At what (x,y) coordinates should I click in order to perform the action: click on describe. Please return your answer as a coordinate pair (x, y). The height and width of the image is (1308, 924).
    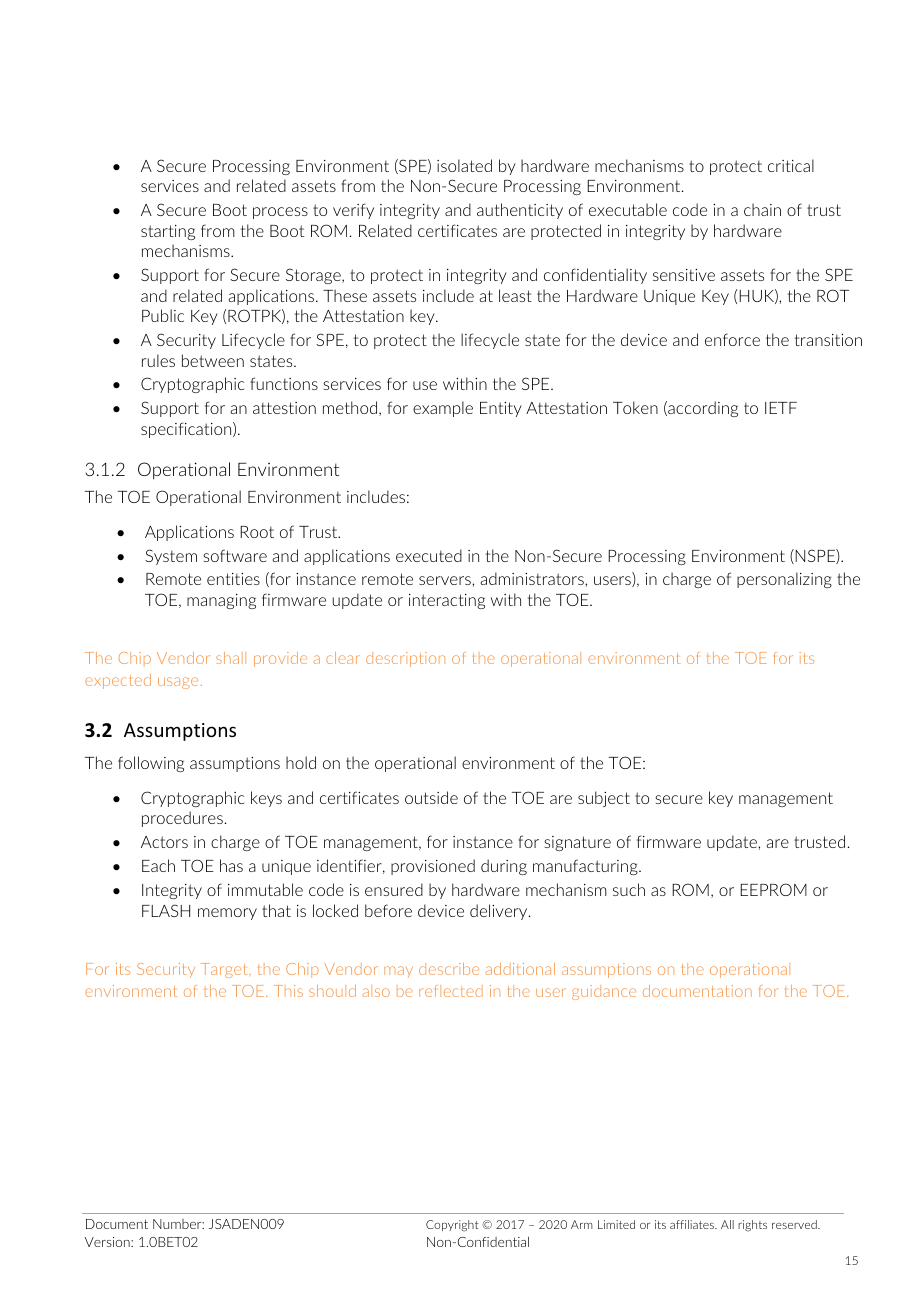
    Looking at the image, I should click on (449, 969).
